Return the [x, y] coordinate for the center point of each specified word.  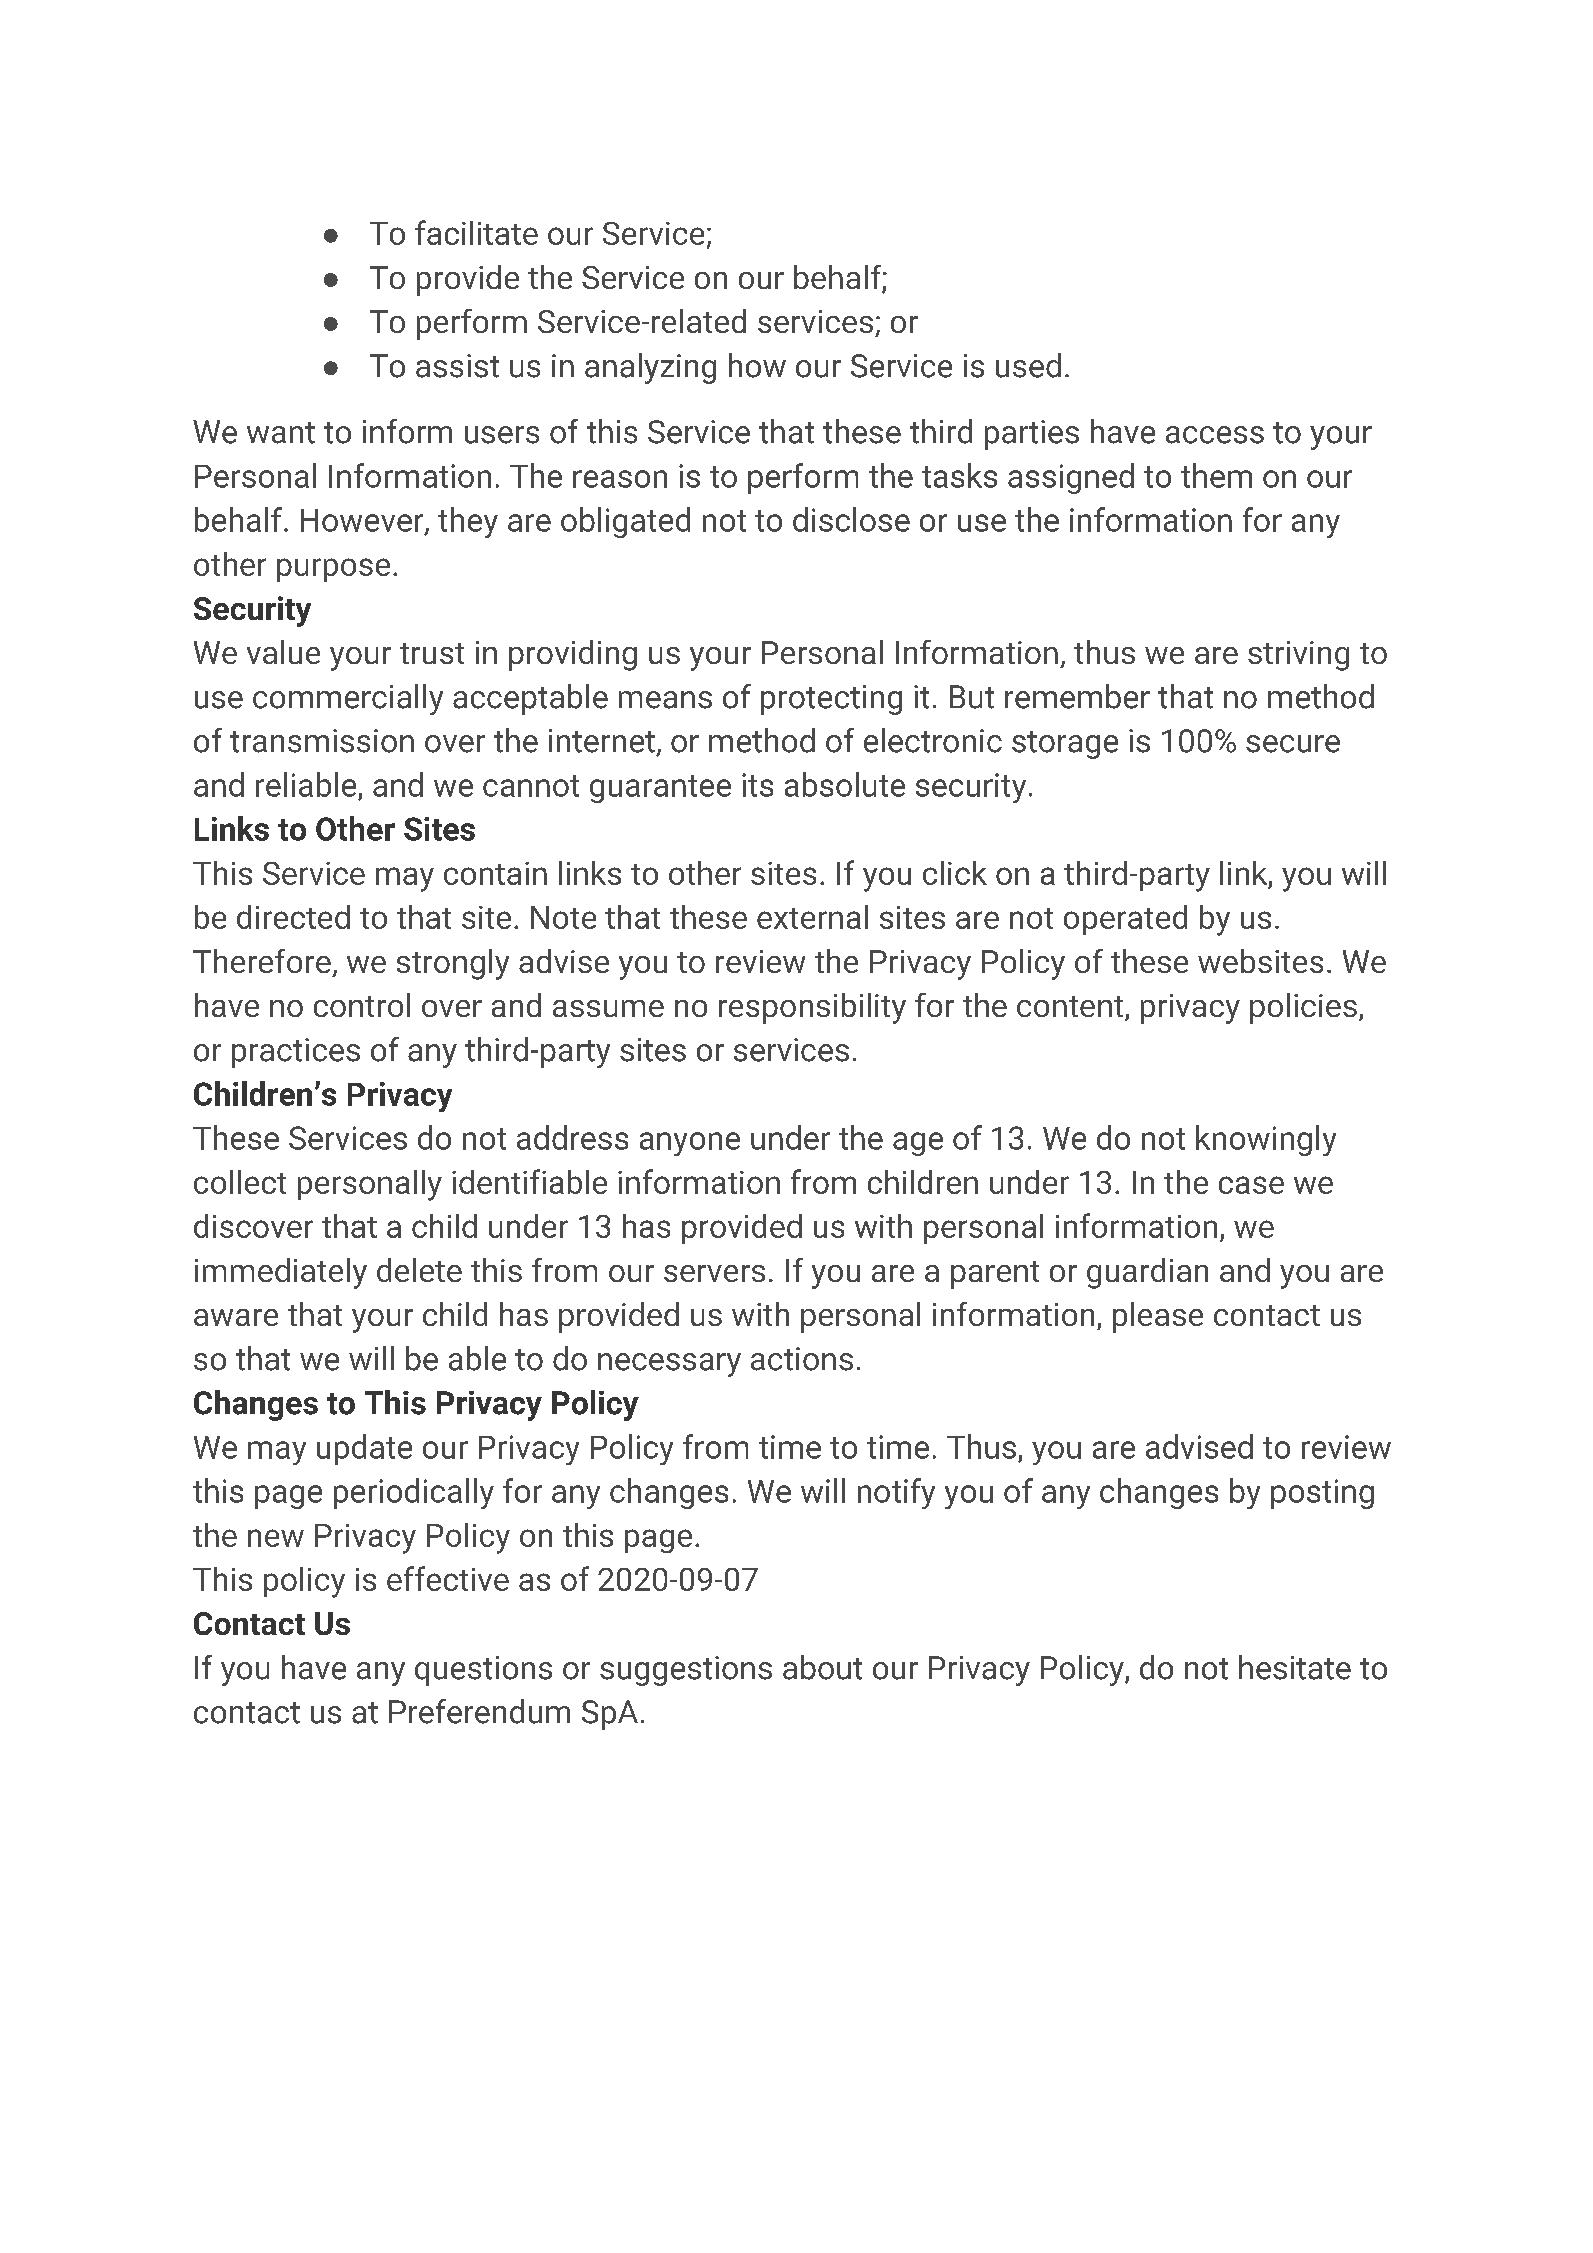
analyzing [650, 368]
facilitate [476, 232]
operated [1125, 920]
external [812, 917]
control [362, 1005]
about [822, 1667]
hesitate [1295, 1667]
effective [448, 1578]
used [1028, 365]
